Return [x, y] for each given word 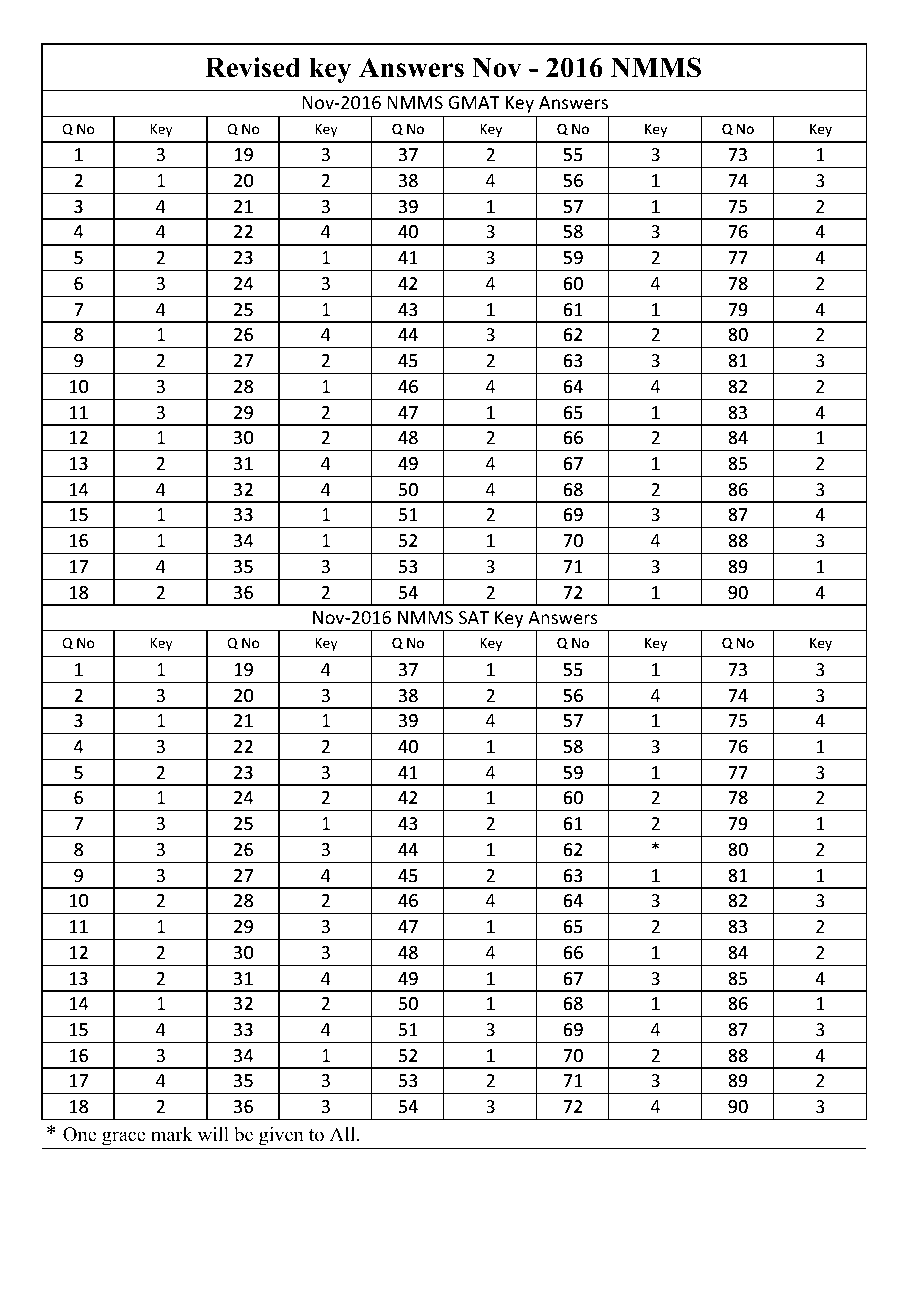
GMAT [474, 102]
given [281, 1136]
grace [123, 1138]
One [79, 1134]
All [344, 1134]
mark [172, 1134]
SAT [474, 617]
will [213, 1134]
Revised [252, 67]
